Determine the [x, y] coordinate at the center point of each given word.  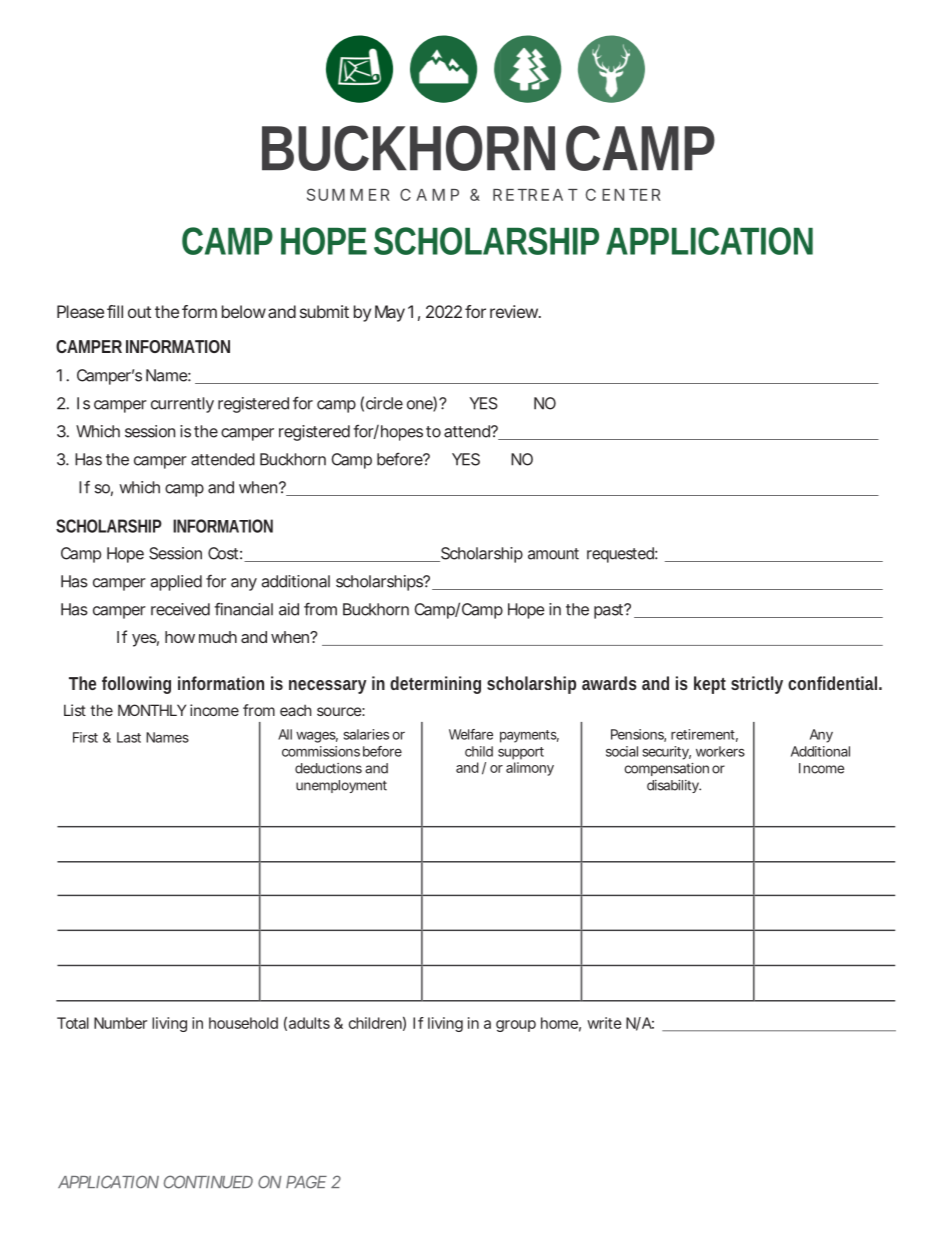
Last [129, 737]
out [139, 312]
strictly [757, 685]
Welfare [471, 734]
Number [120, 1023]
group [516, 1026]
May [390, 313]
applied [176, 583]
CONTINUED [208, 1182]
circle [384, 403]
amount [553, 554]
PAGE [306, 1182]
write [604, 1023]
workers [720, 751]
